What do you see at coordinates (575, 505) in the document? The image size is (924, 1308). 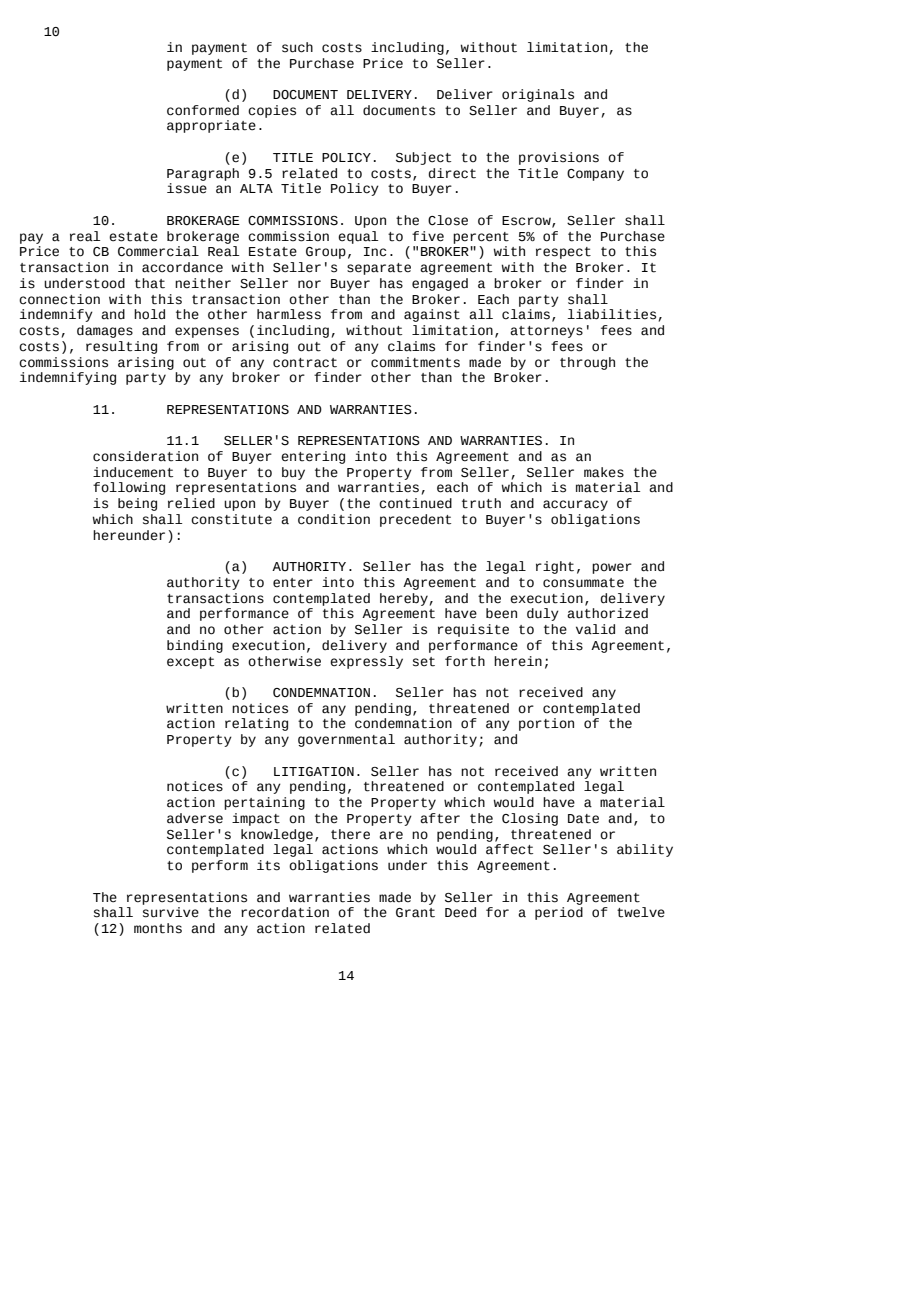 I see `accuracy` at bounding box center [575, 505].
